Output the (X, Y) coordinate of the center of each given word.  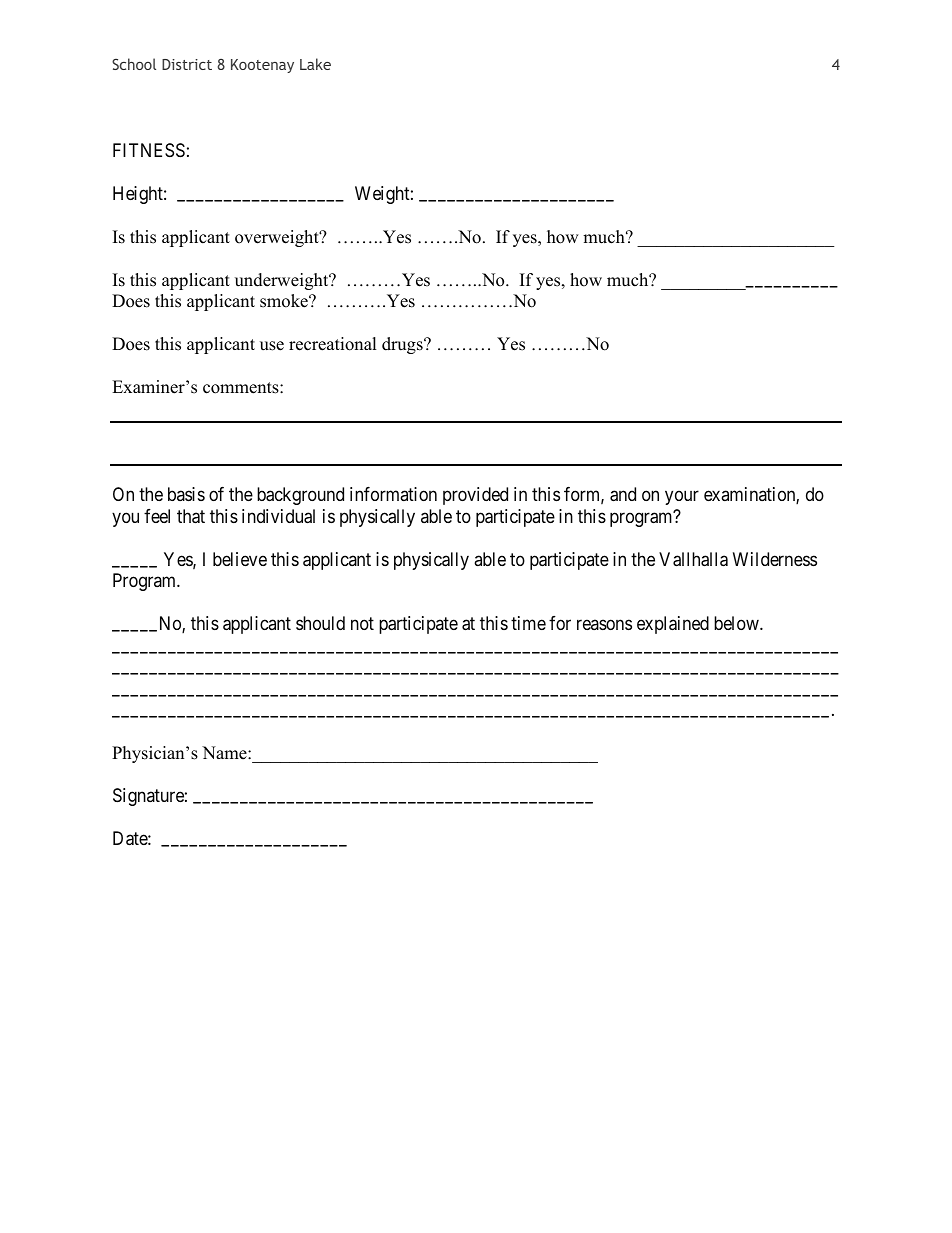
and (623, 494)
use (272, 346)
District (187, 64)
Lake (315, 64)
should (320, 623)
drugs (403, 345)
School (134, 64)
